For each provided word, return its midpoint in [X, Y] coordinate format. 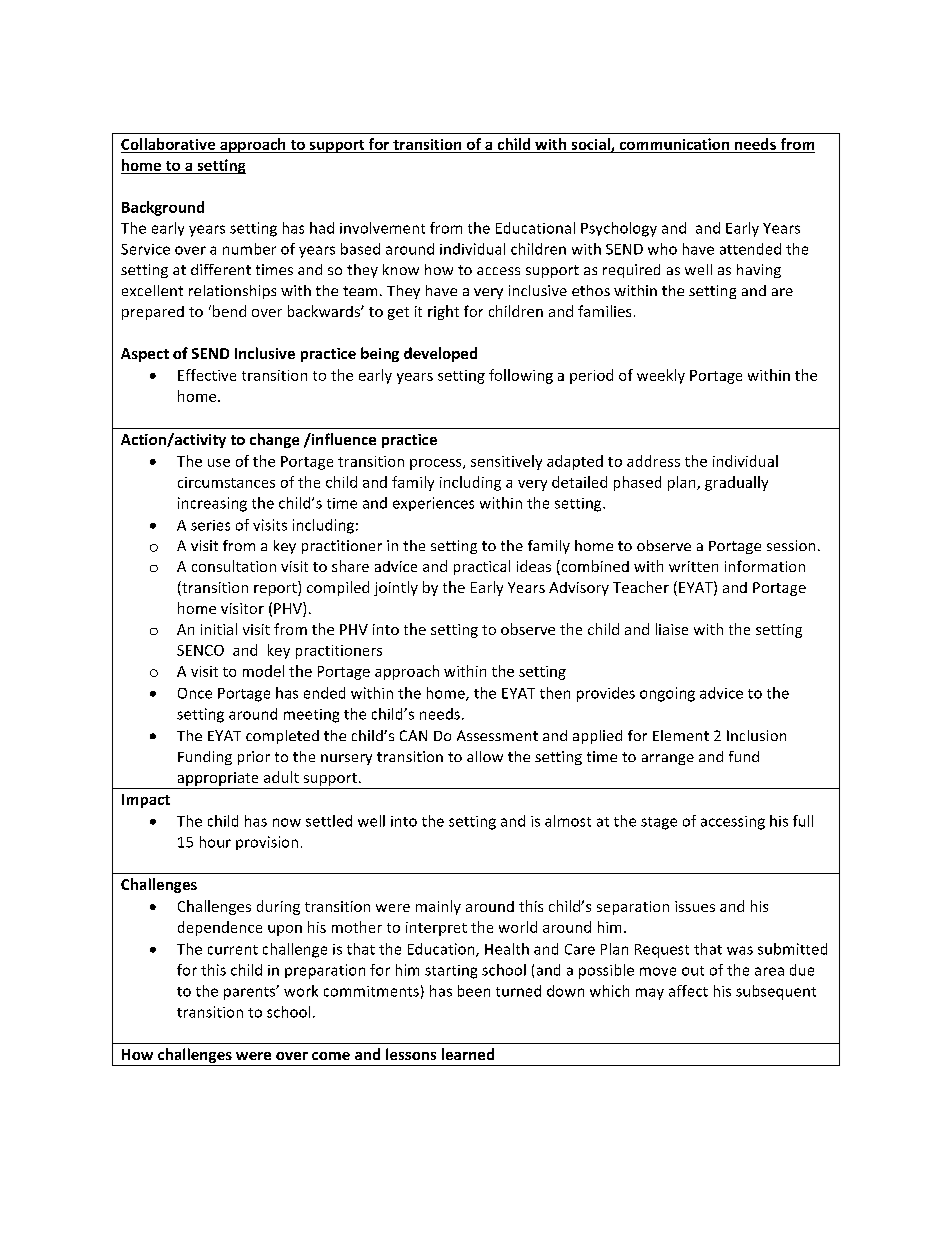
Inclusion [756, 735]
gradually [736, 483]
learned [468, 1054]
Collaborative [169, 145]
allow [485, 756]
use [219, 463]
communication [674, 145]
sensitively [506, 462]
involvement [382, 228]
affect [688, 991]
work [301, 991]
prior [254, 758]
